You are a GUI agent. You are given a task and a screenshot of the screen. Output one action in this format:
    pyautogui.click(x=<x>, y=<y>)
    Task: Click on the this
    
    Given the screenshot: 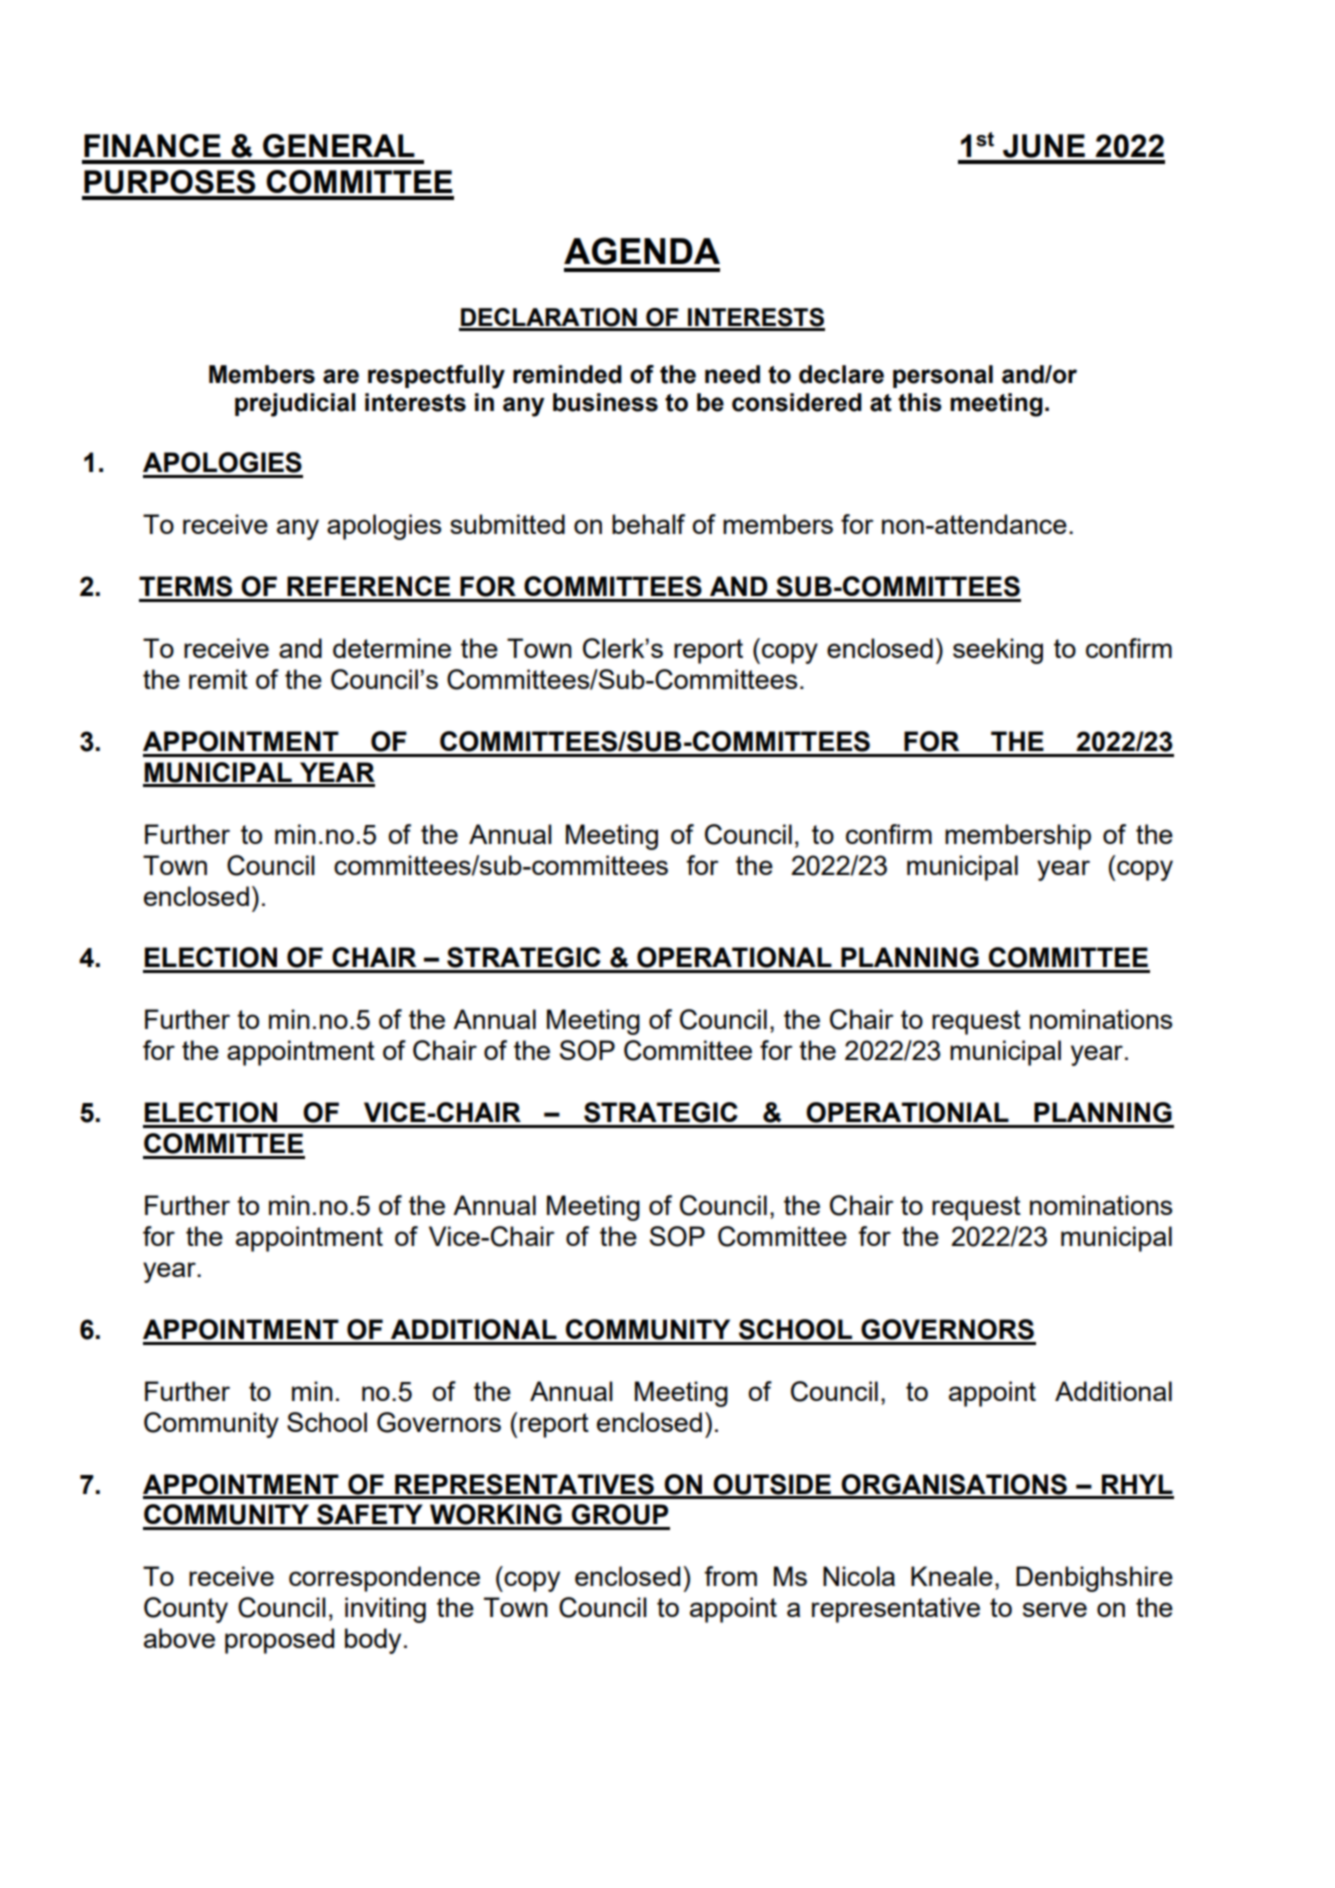 What is the action you would take?
    pyautogui.click(x=920, y=402)
